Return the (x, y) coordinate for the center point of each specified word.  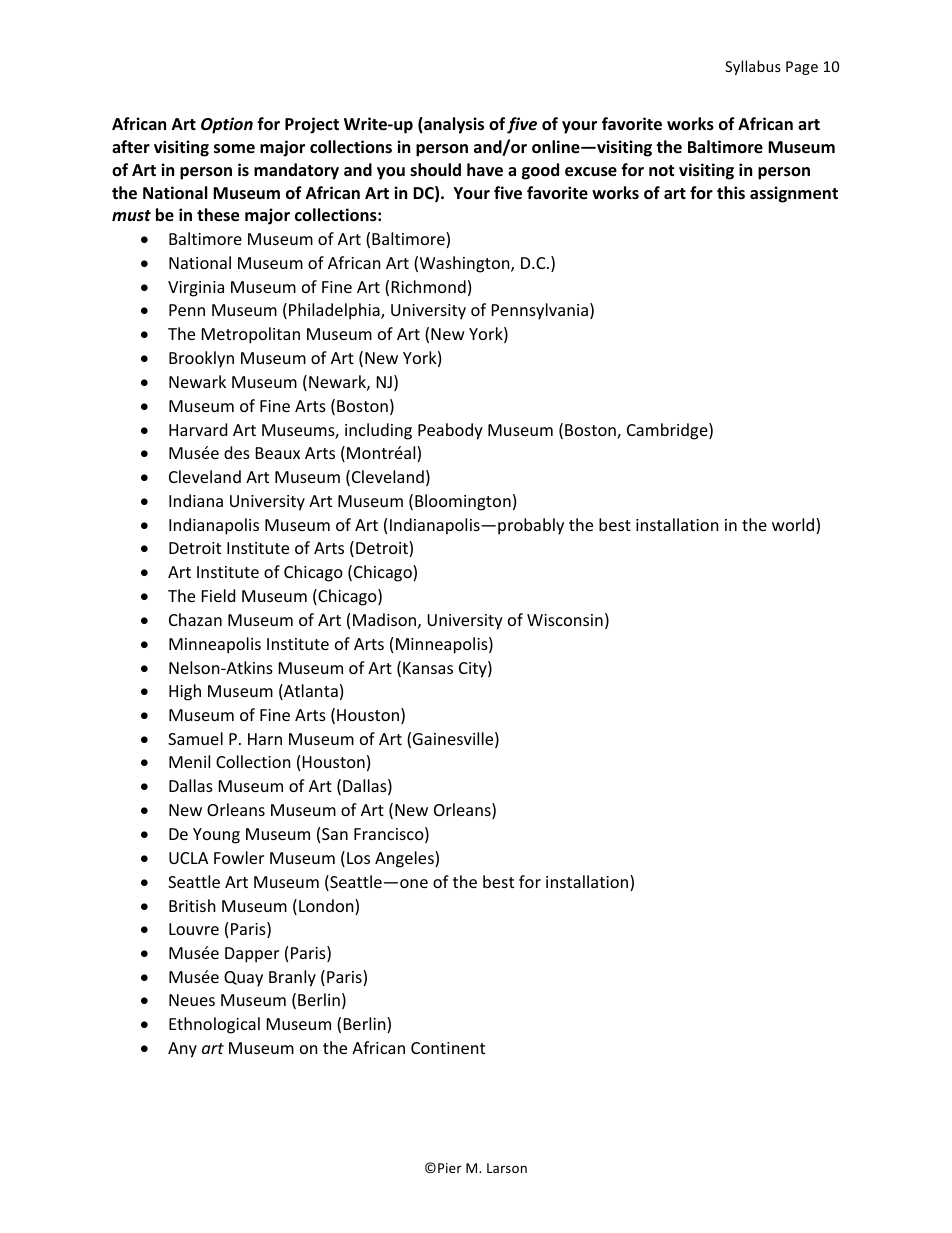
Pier (450, 1168)
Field (218, 595)
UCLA (188, 858)
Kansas (428, 668)
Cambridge (668, 431)
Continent (448, 1048)
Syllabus (753, 67)
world (794, 526)
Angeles (405, 859)
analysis (453, 125)
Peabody (450, 431)
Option (227, 125)
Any (182, 1050)
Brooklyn (201, 359)
